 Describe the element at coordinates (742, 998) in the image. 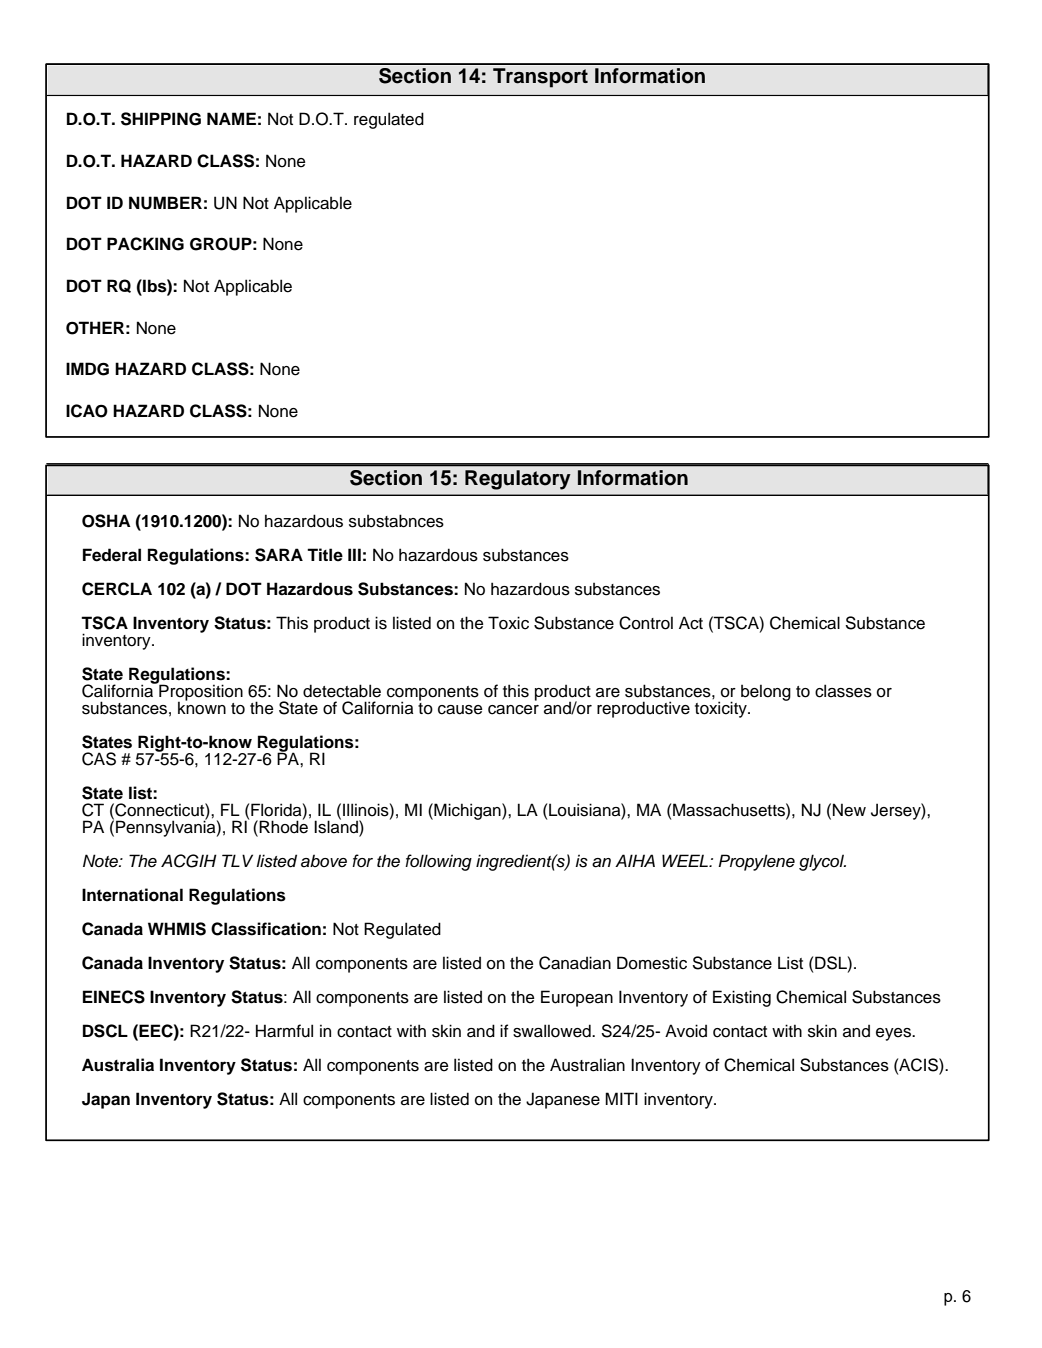

I see `Existing` at that location.
